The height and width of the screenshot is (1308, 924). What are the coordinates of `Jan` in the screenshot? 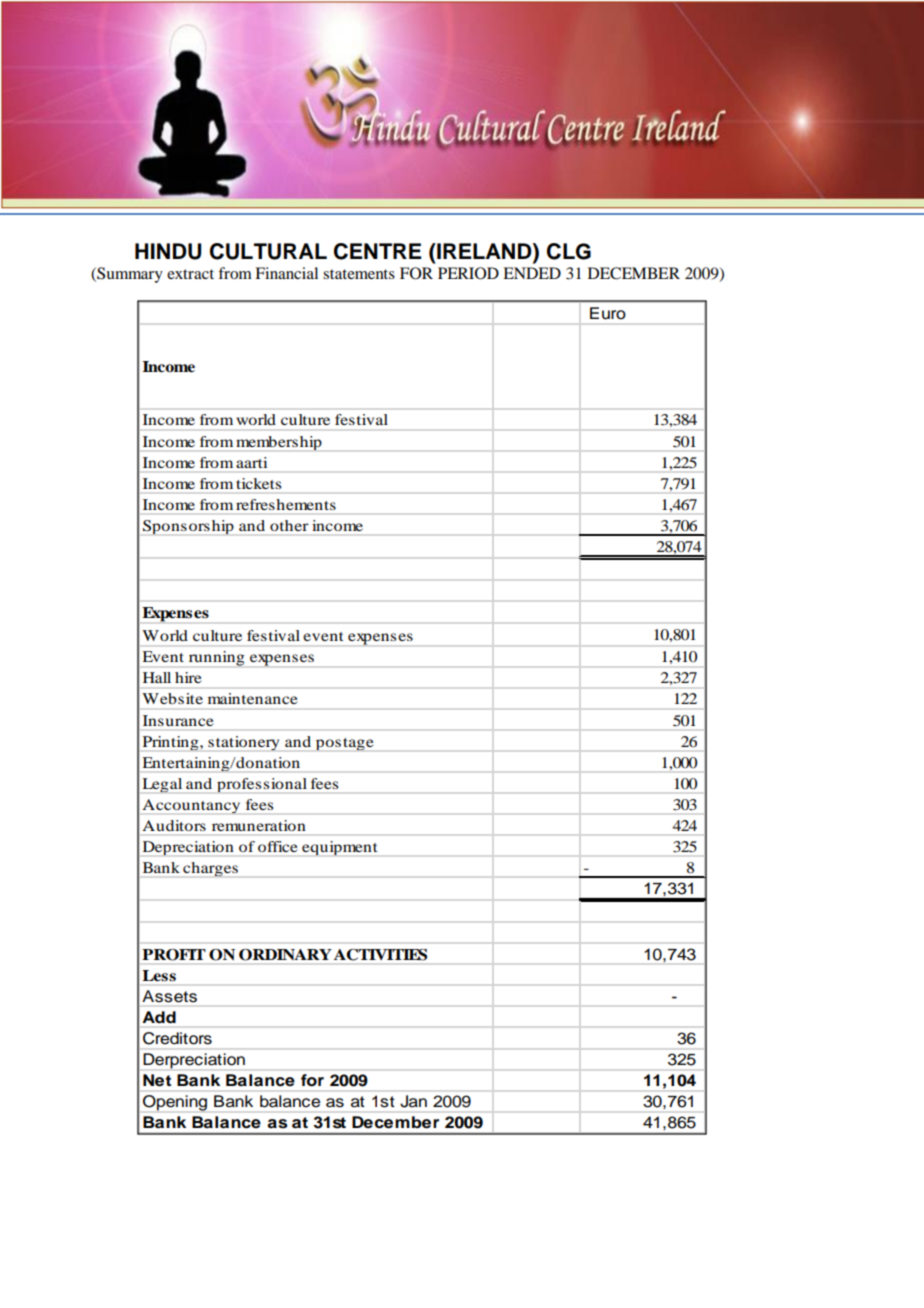 It's located at (413, 1101).
